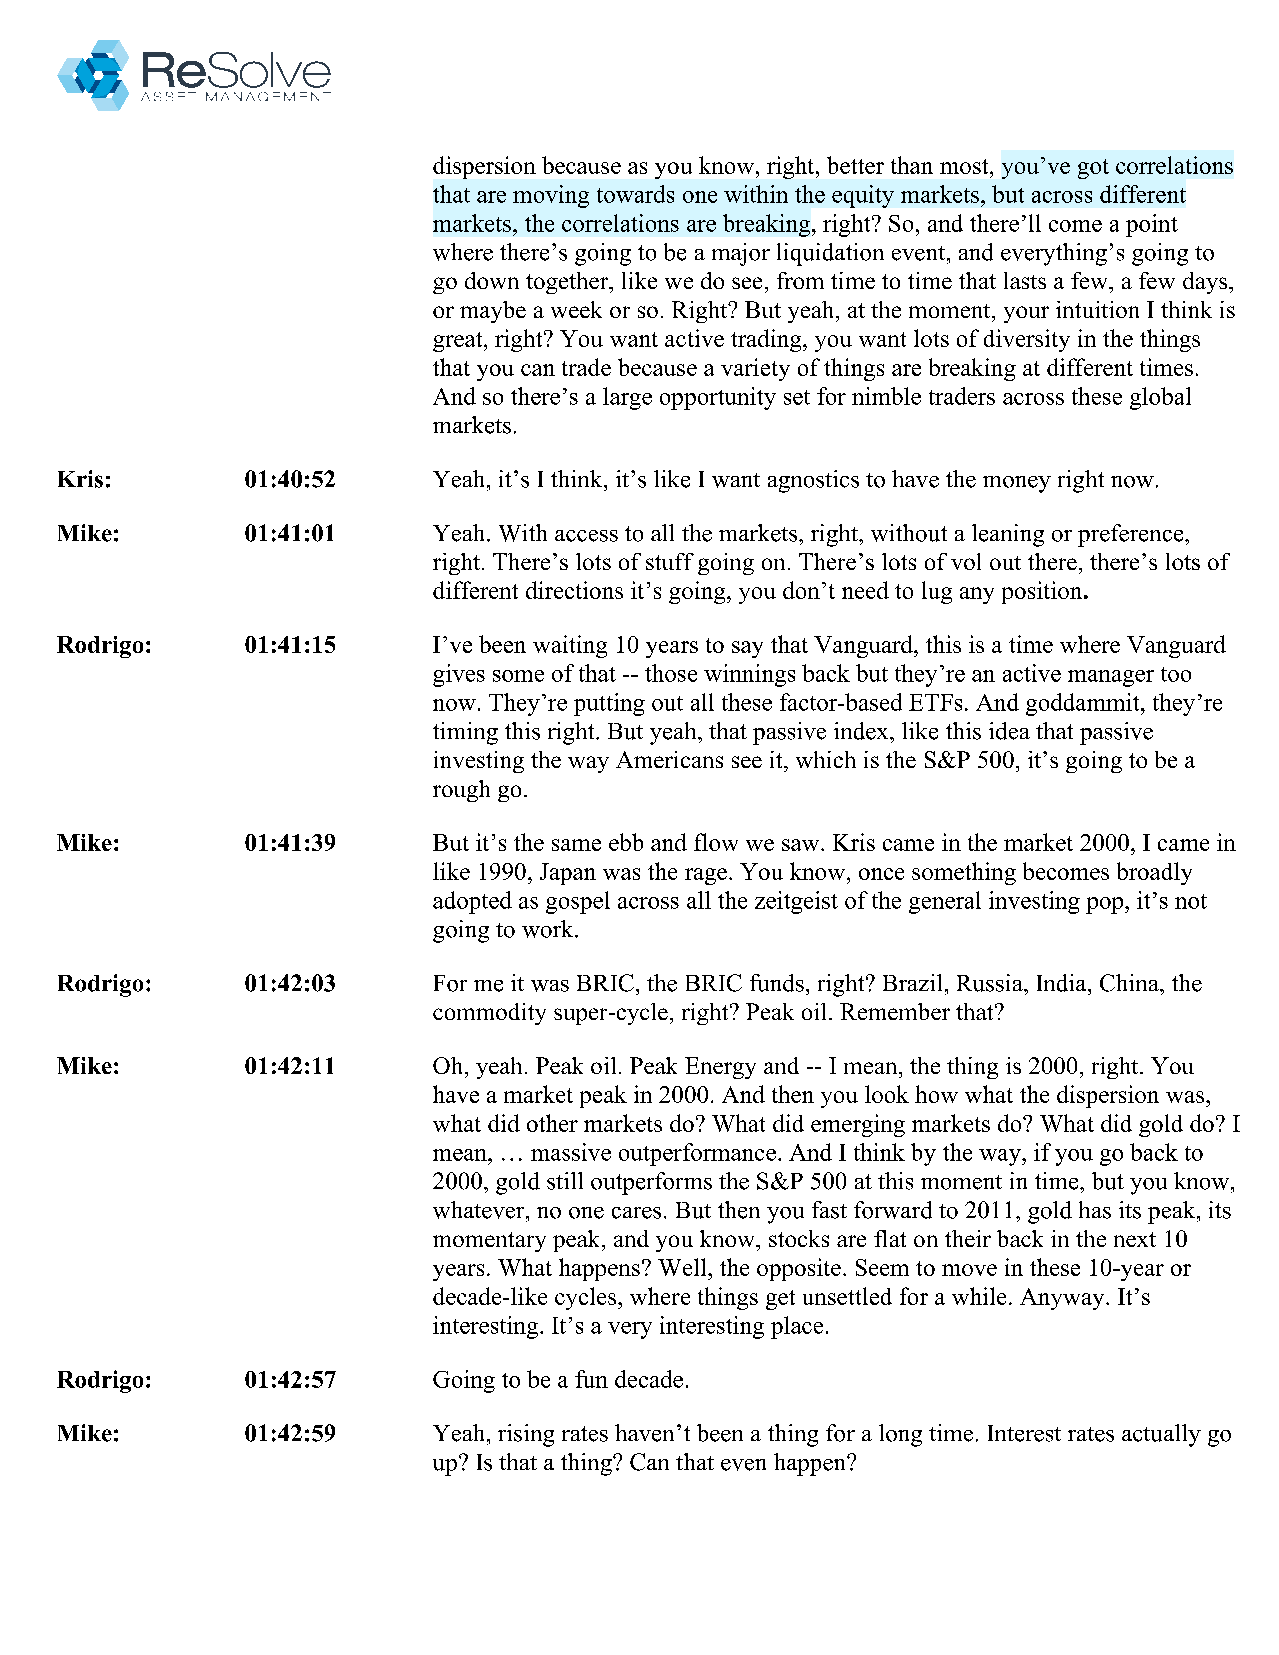 This document has height=1655, width=1279. I want to click on point, so click(1152, 225).
